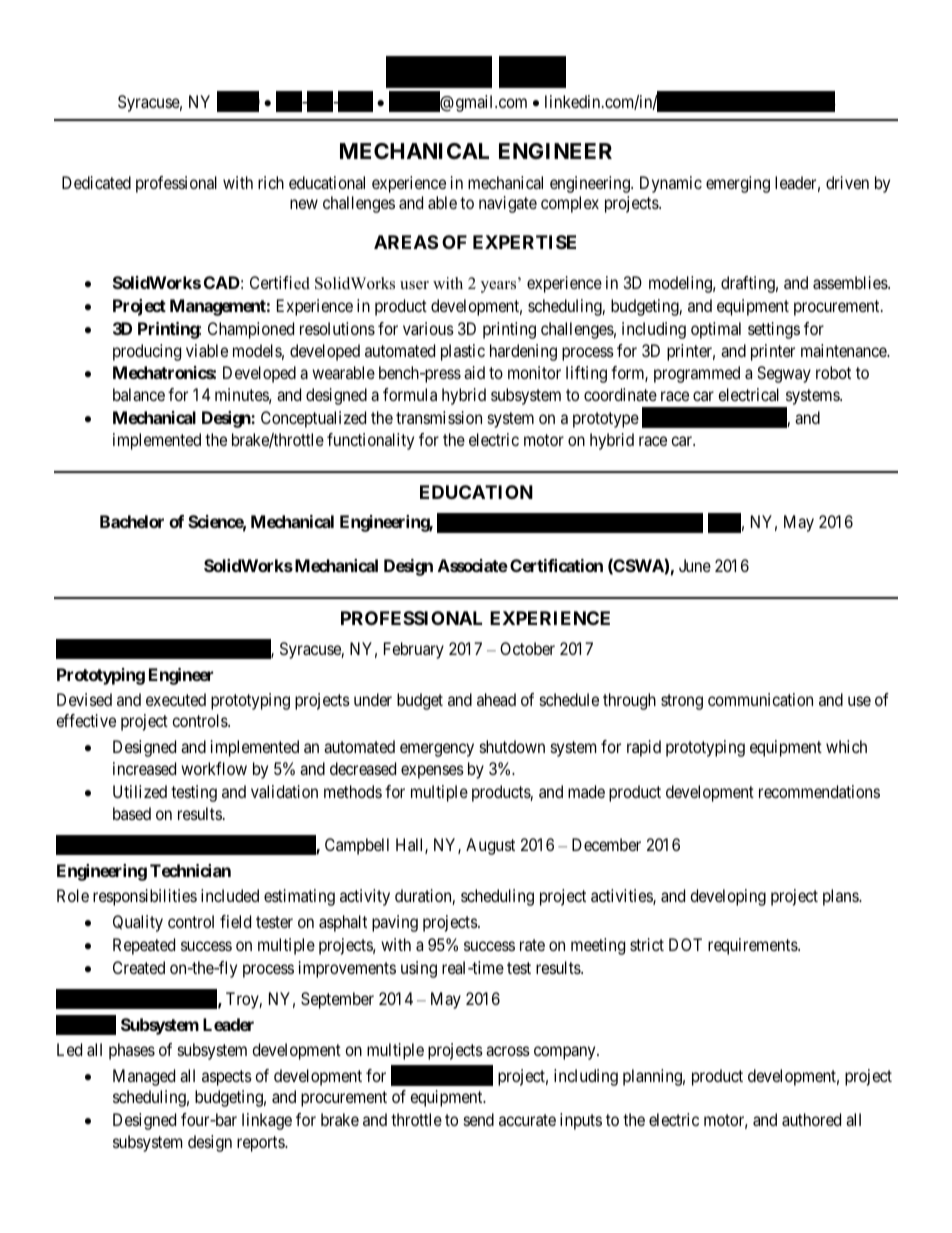  What do you see at coordinates (176, 699) in the image?
I see `executed` at bounding box center [176, 699].
